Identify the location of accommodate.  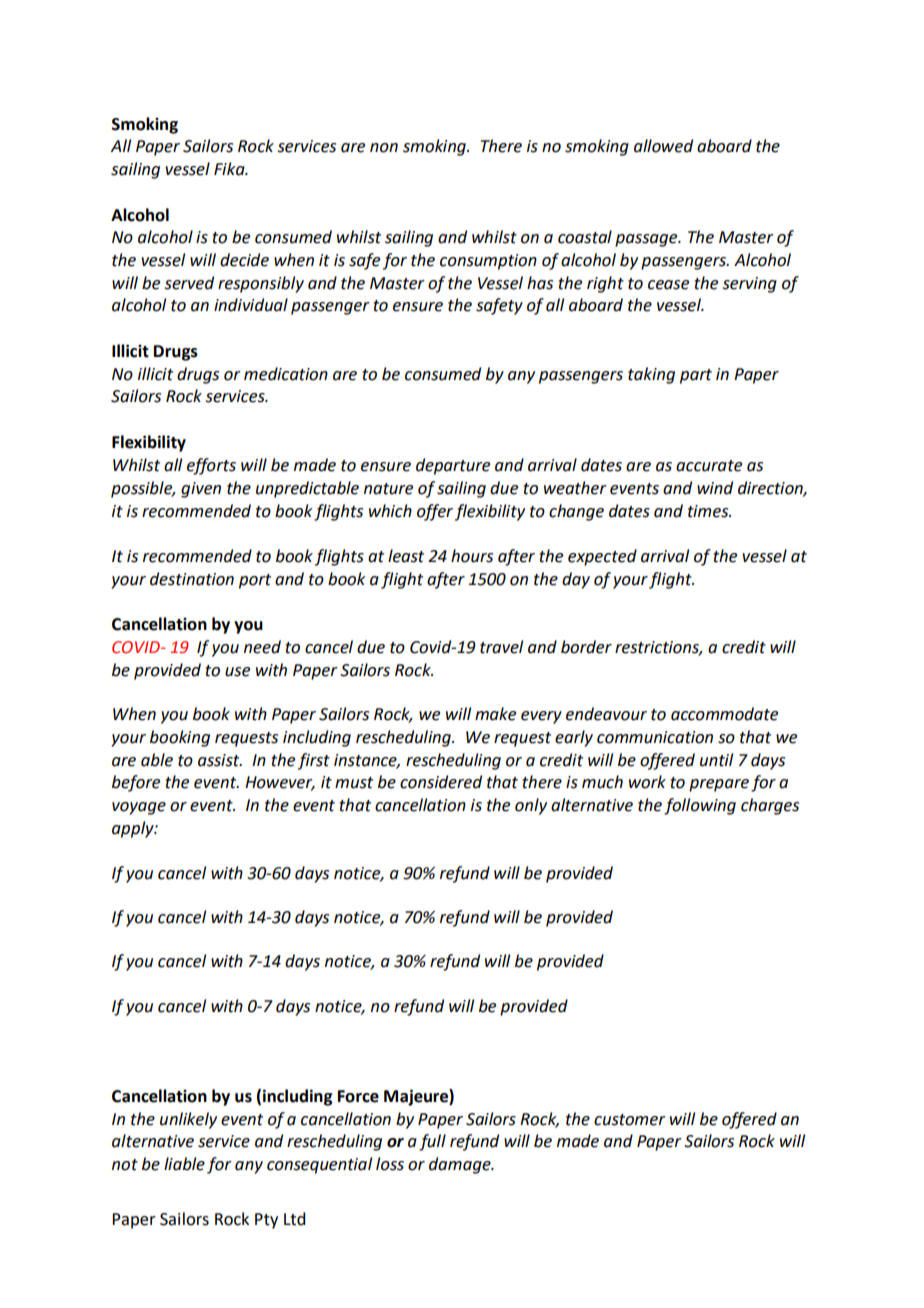
(724, 714).
